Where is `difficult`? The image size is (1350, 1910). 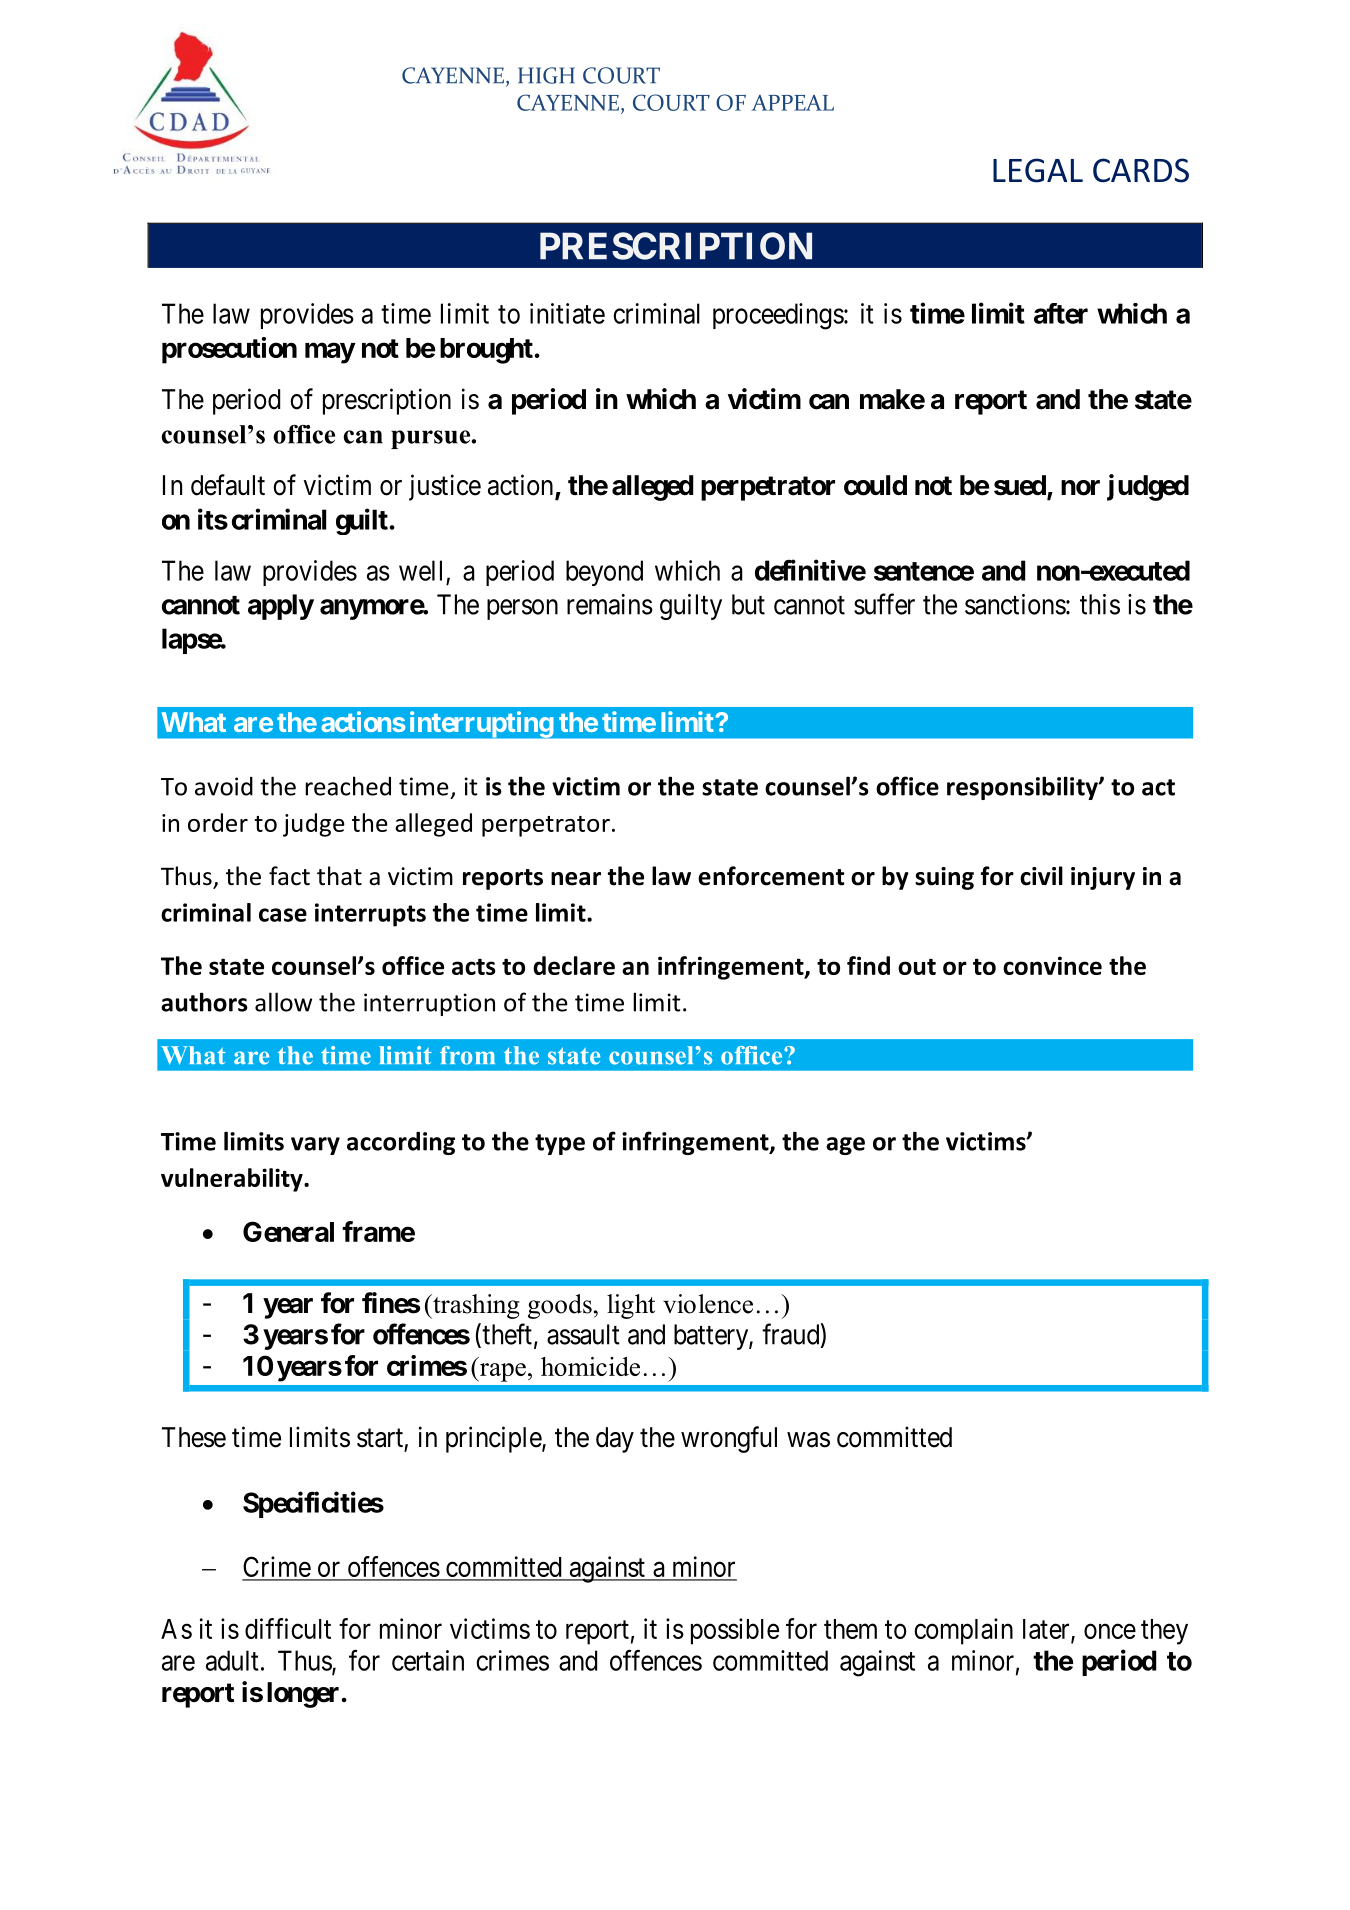 difficult is located at coordinates (288, 1628).
